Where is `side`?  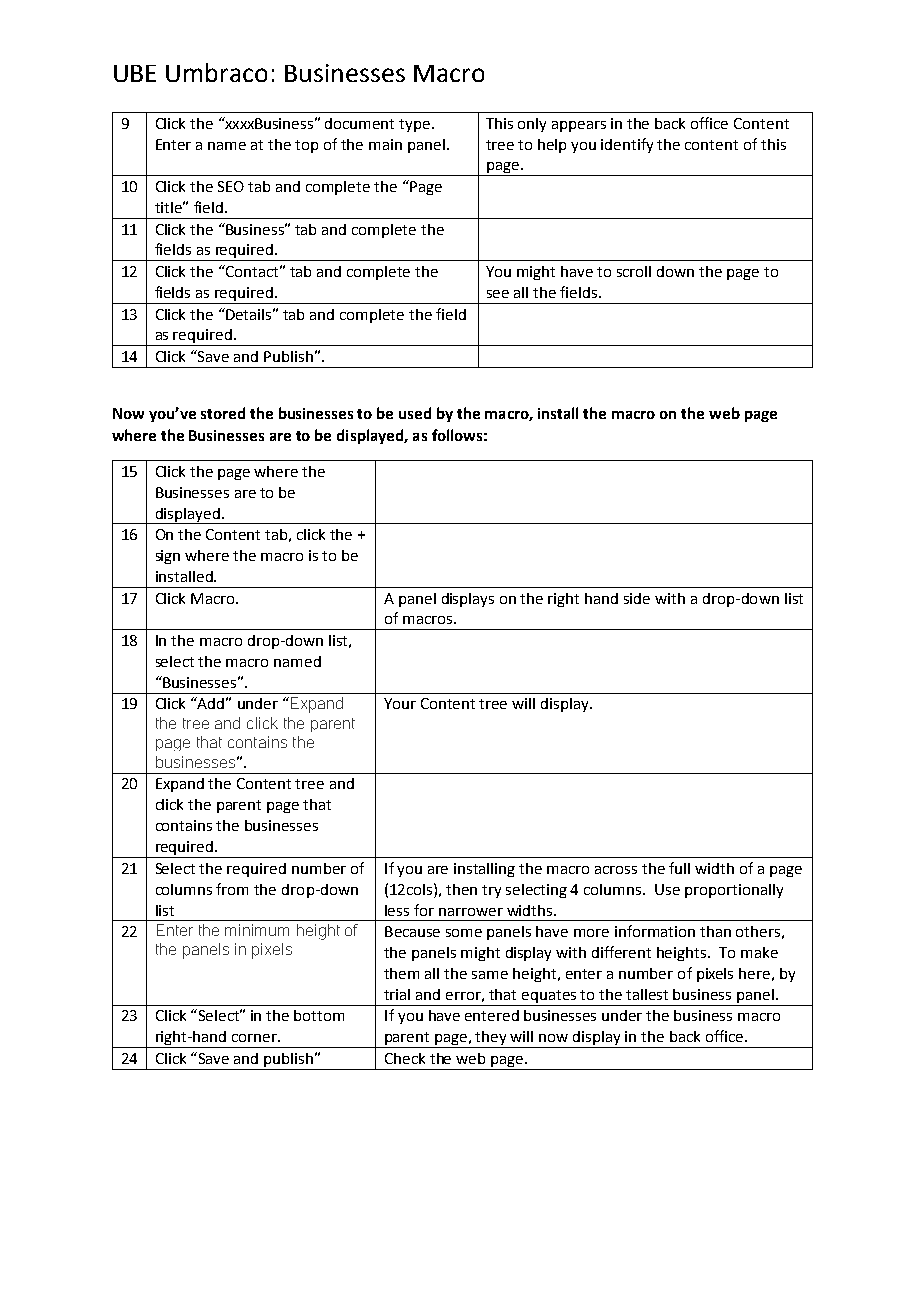 side is located at coordinates (637, 598).
